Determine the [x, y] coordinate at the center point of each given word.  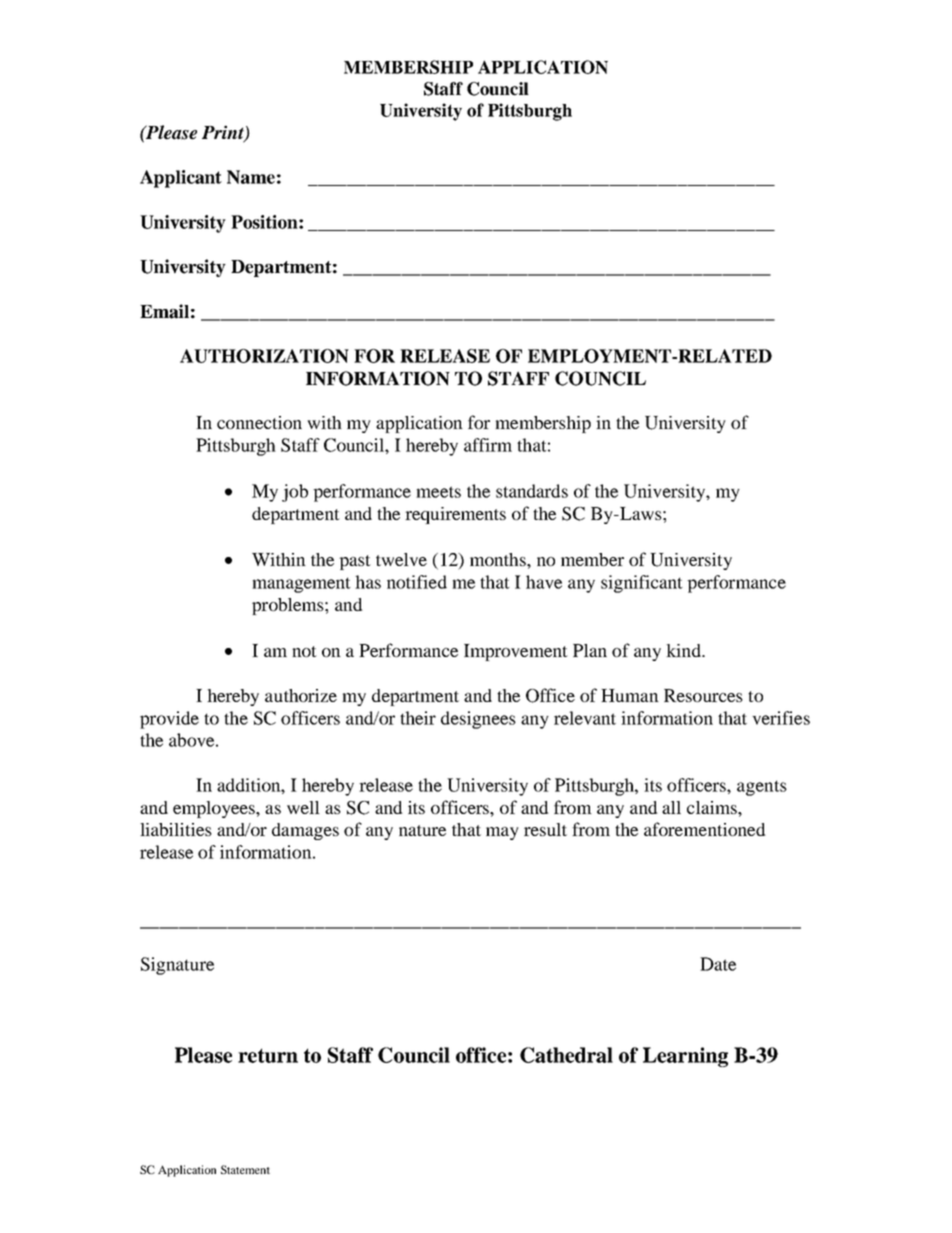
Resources [703, 695]
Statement [245, 1169]
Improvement [516, 652]
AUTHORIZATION [264, 356]
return [268, 1055]
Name [251, 177]
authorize [301, 695]
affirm [488, 445]
